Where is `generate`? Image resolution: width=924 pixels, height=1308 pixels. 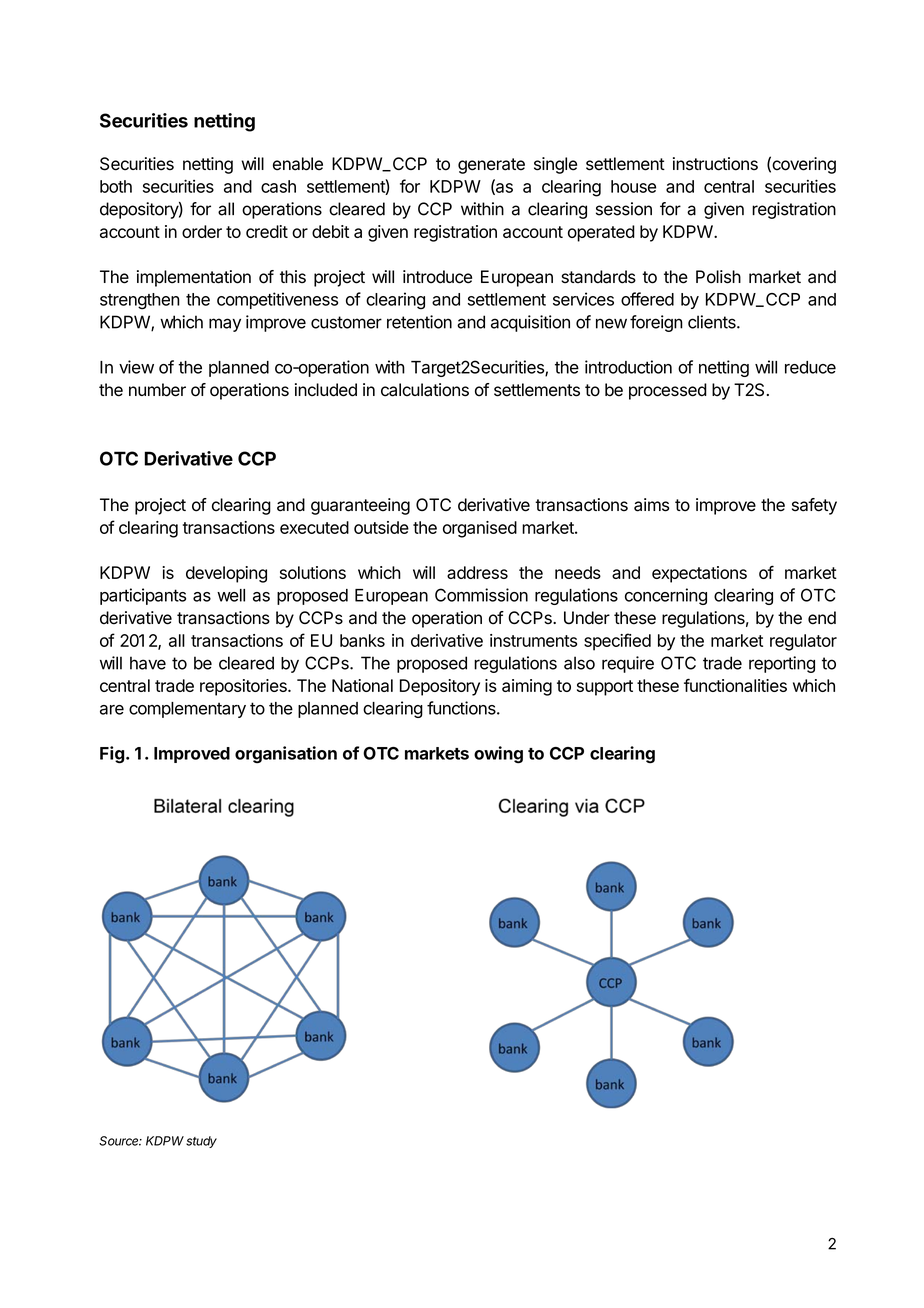 generate is located at coordinates (491, 166).
